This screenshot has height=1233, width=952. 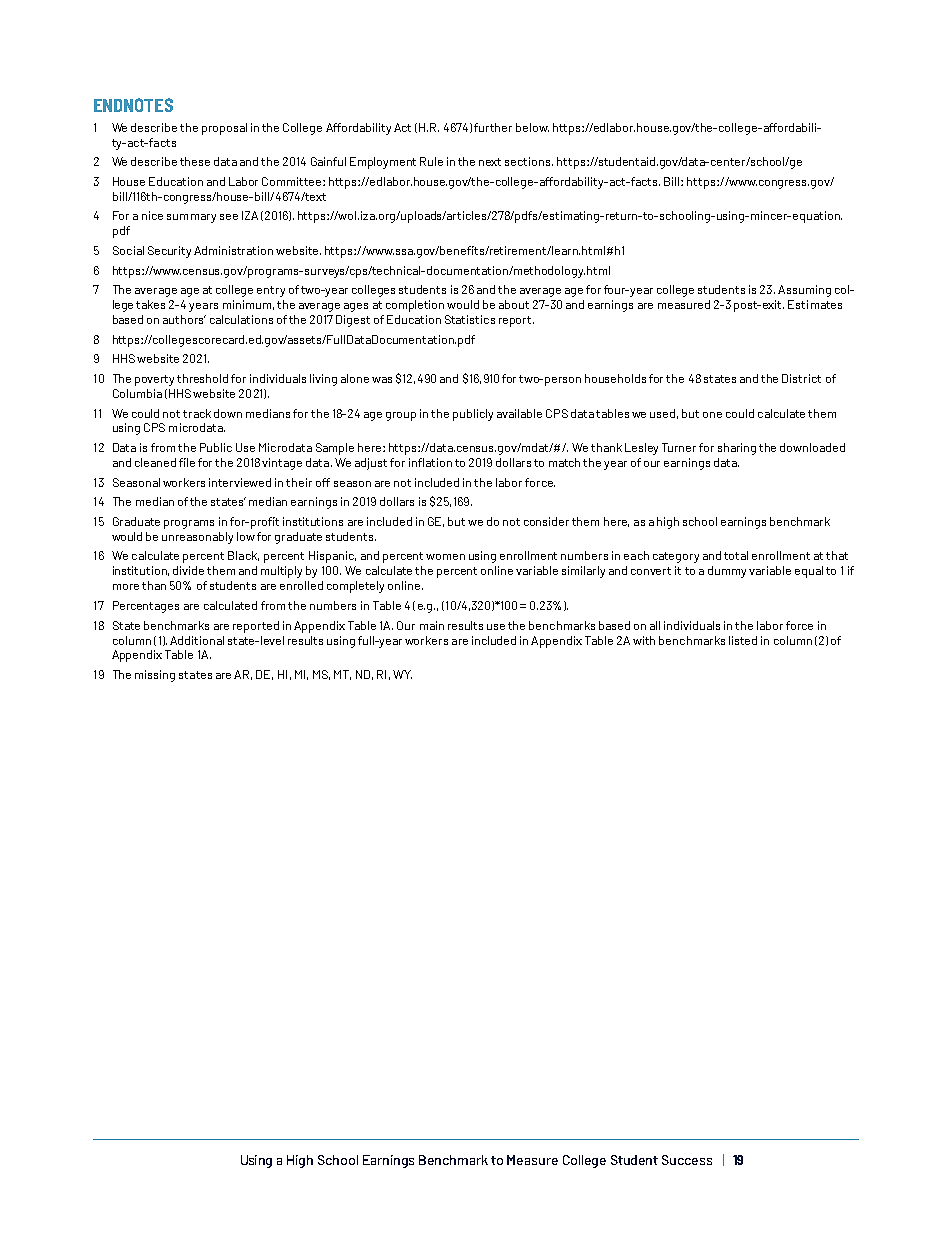 I want to click on listed, so click(x=743, y=640).
